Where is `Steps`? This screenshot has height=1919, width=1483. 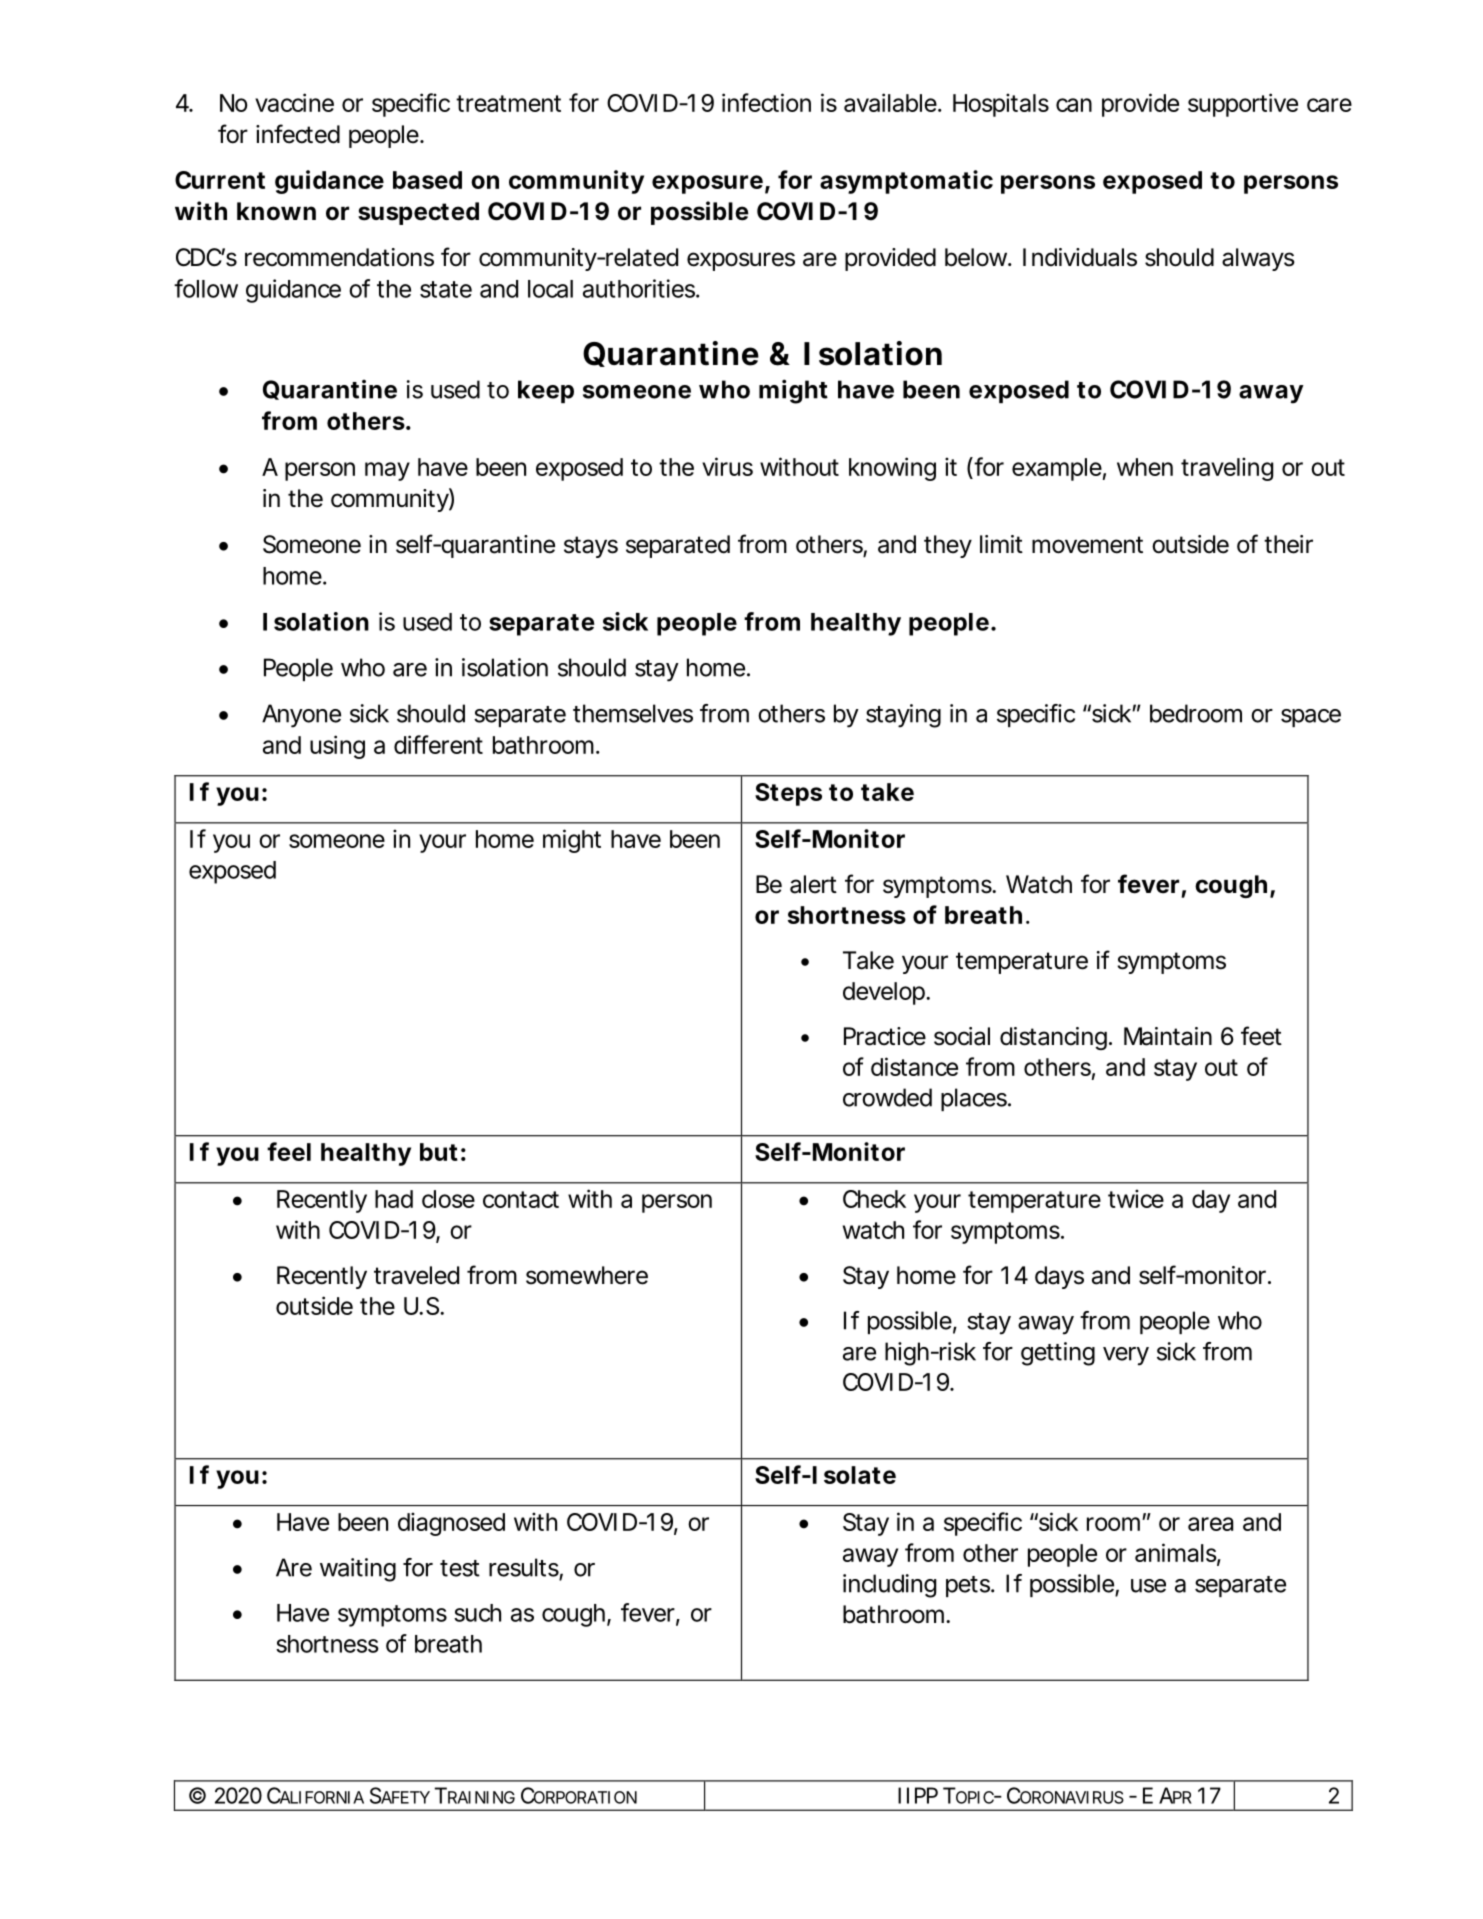
Steps is located at coordinates (788, 794).
